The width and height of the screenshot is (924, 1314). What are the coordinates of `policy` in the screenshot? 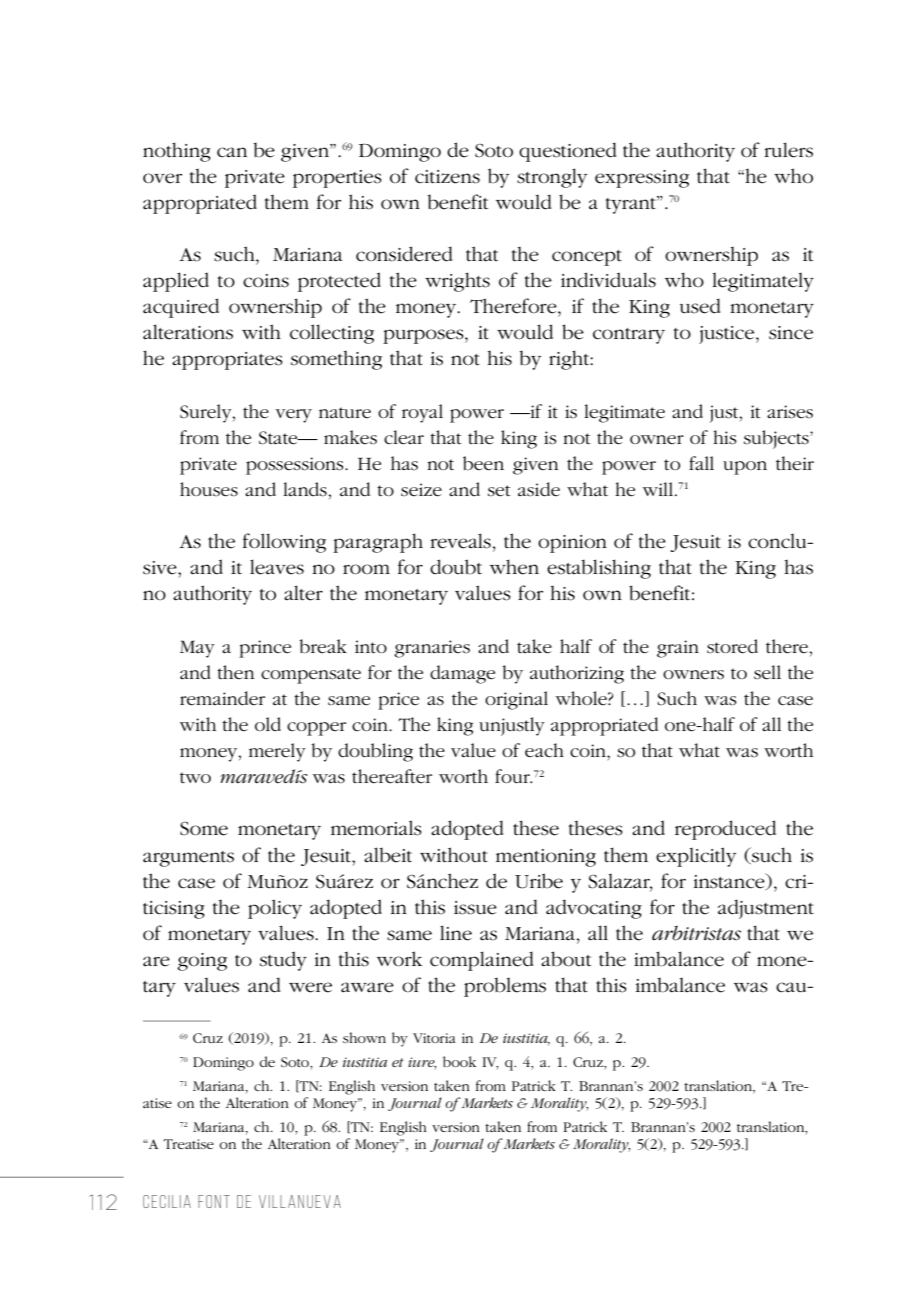 It's located at (275, 909).
